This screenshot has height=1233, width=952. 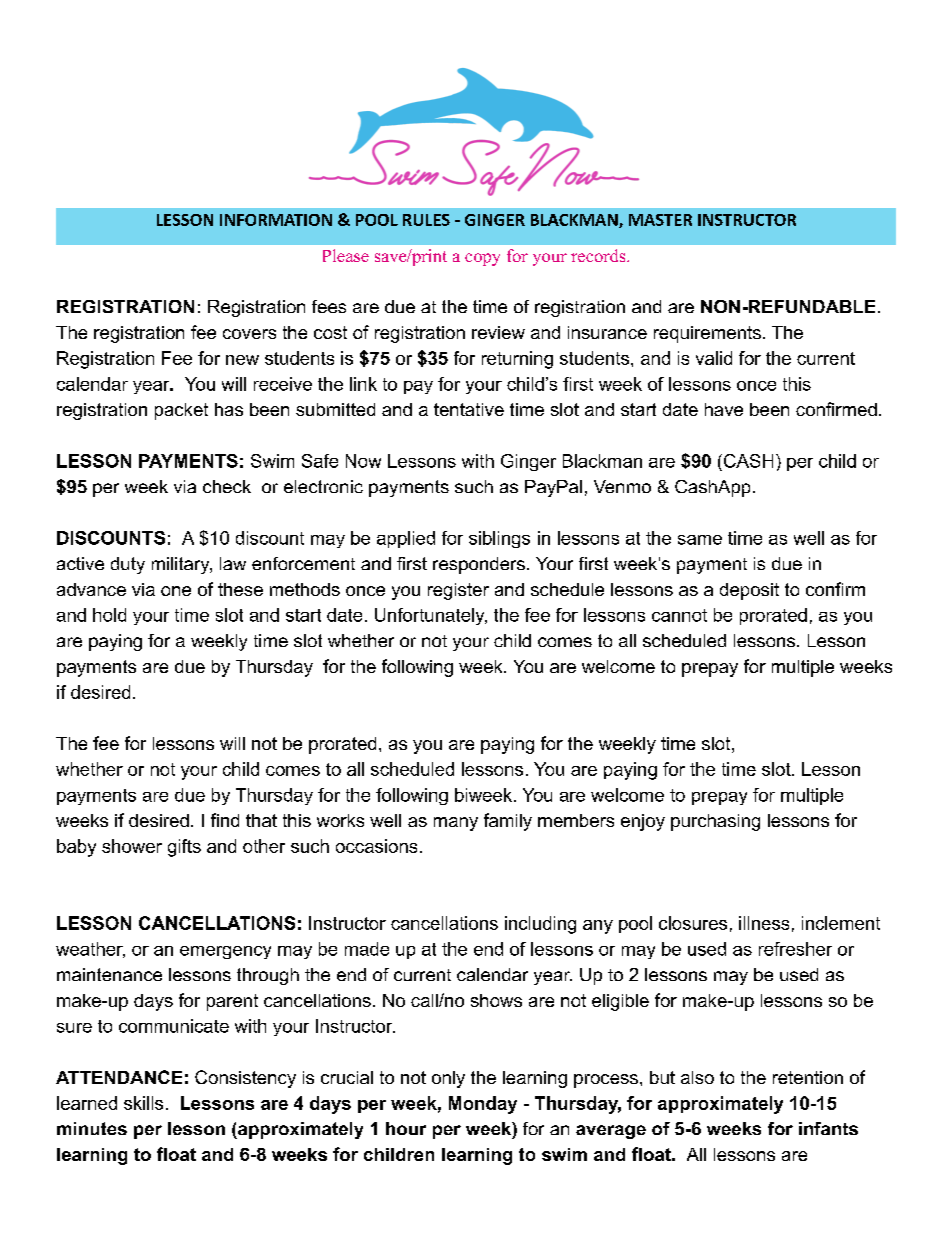 What do you see at coordinates (499, 539) in the screenshot?
I see `siblings` at bounding box center [499, 539].
